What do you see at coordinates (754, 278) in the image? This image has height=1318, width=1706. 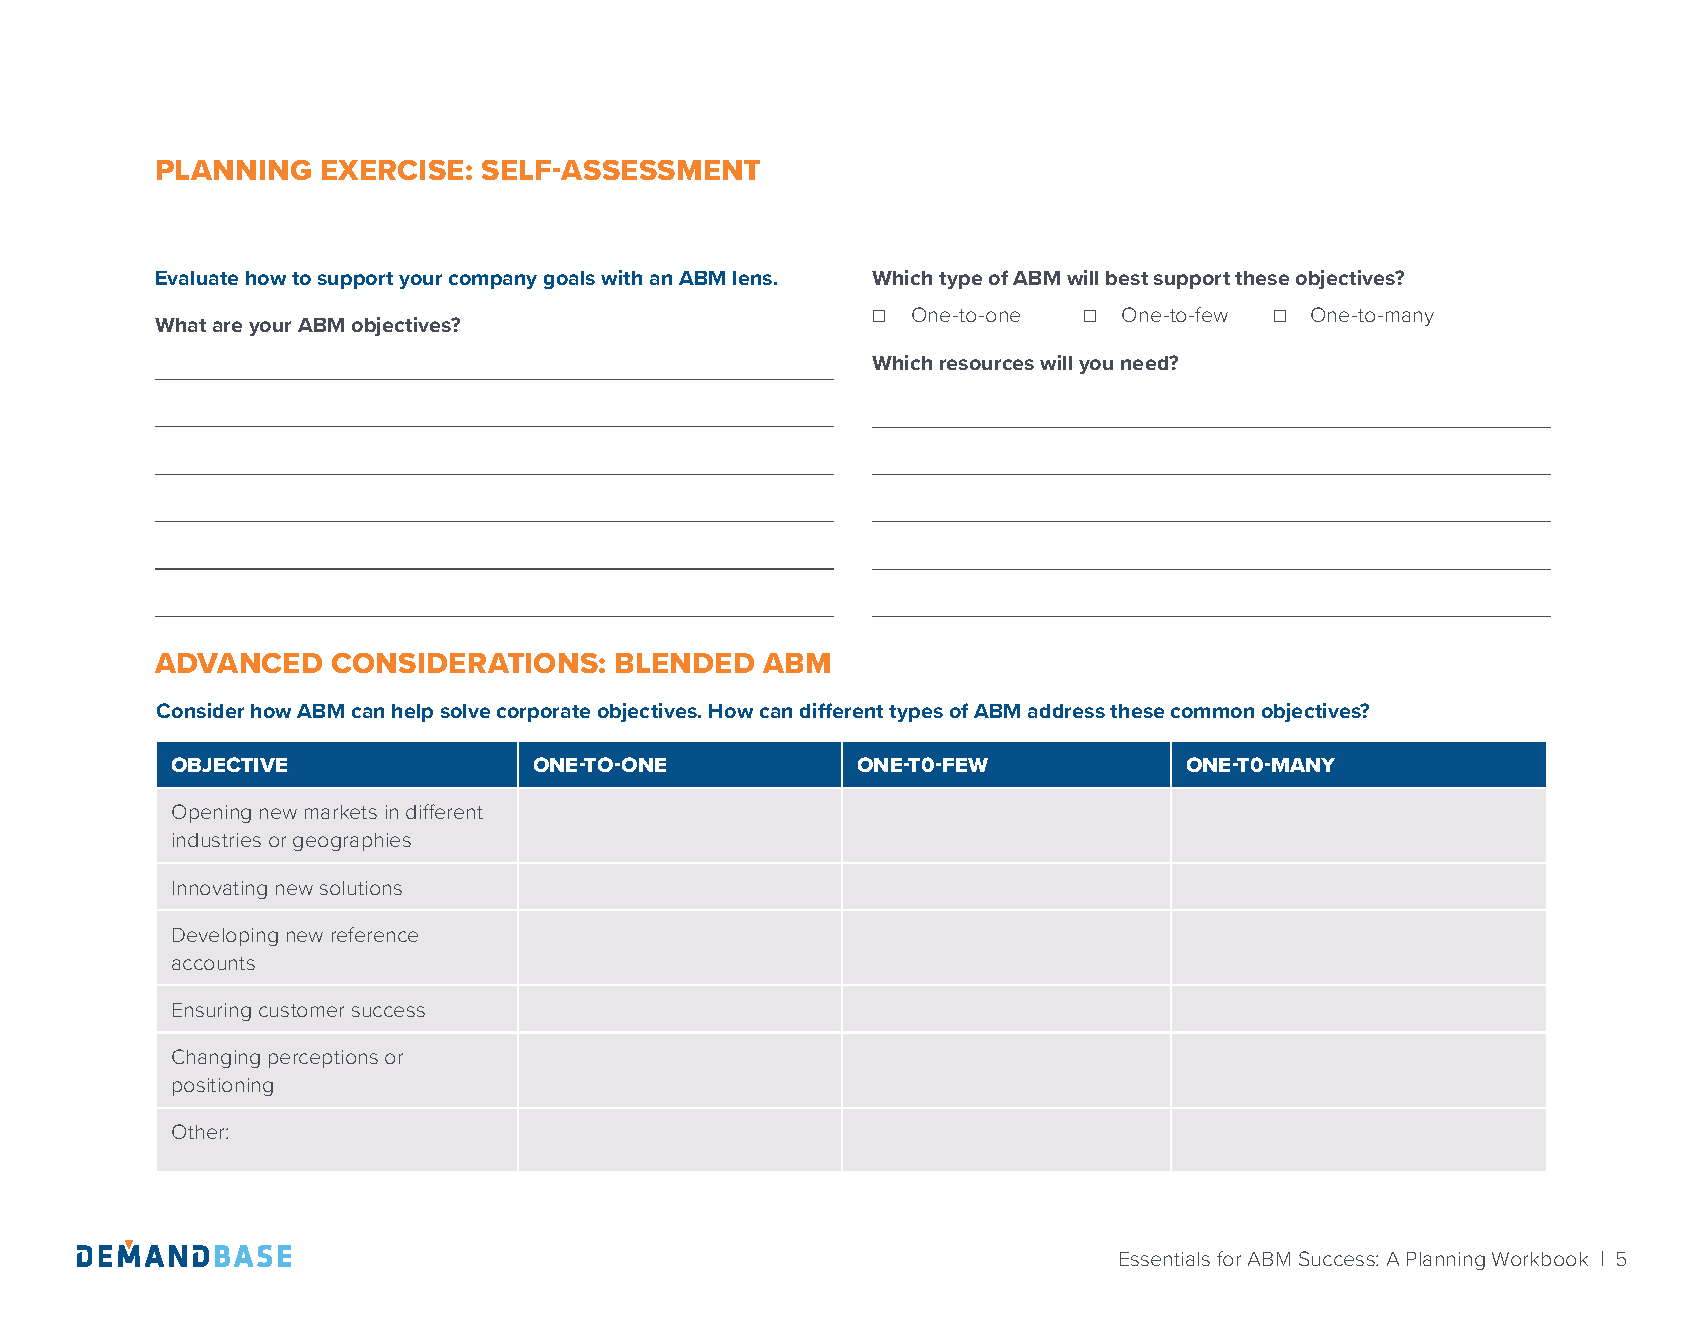 I see `lens` at bounding box center [754, 278].
